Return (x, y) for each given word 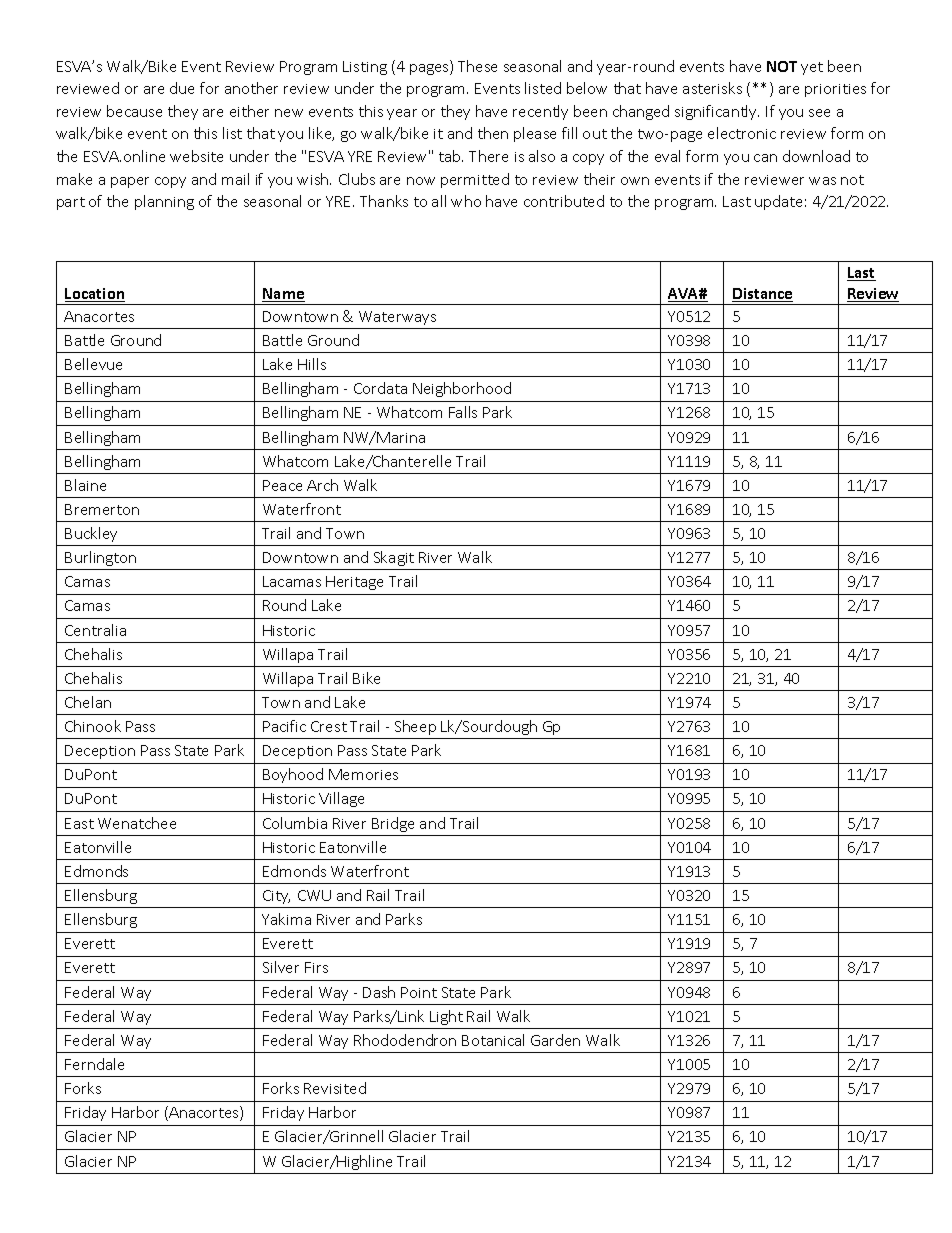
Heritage (354, 583)
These (477, 66)
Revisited (335, 1088)
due (182, 88)
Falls (463, 412)
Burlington (100, 558)
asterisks (712, 88)
